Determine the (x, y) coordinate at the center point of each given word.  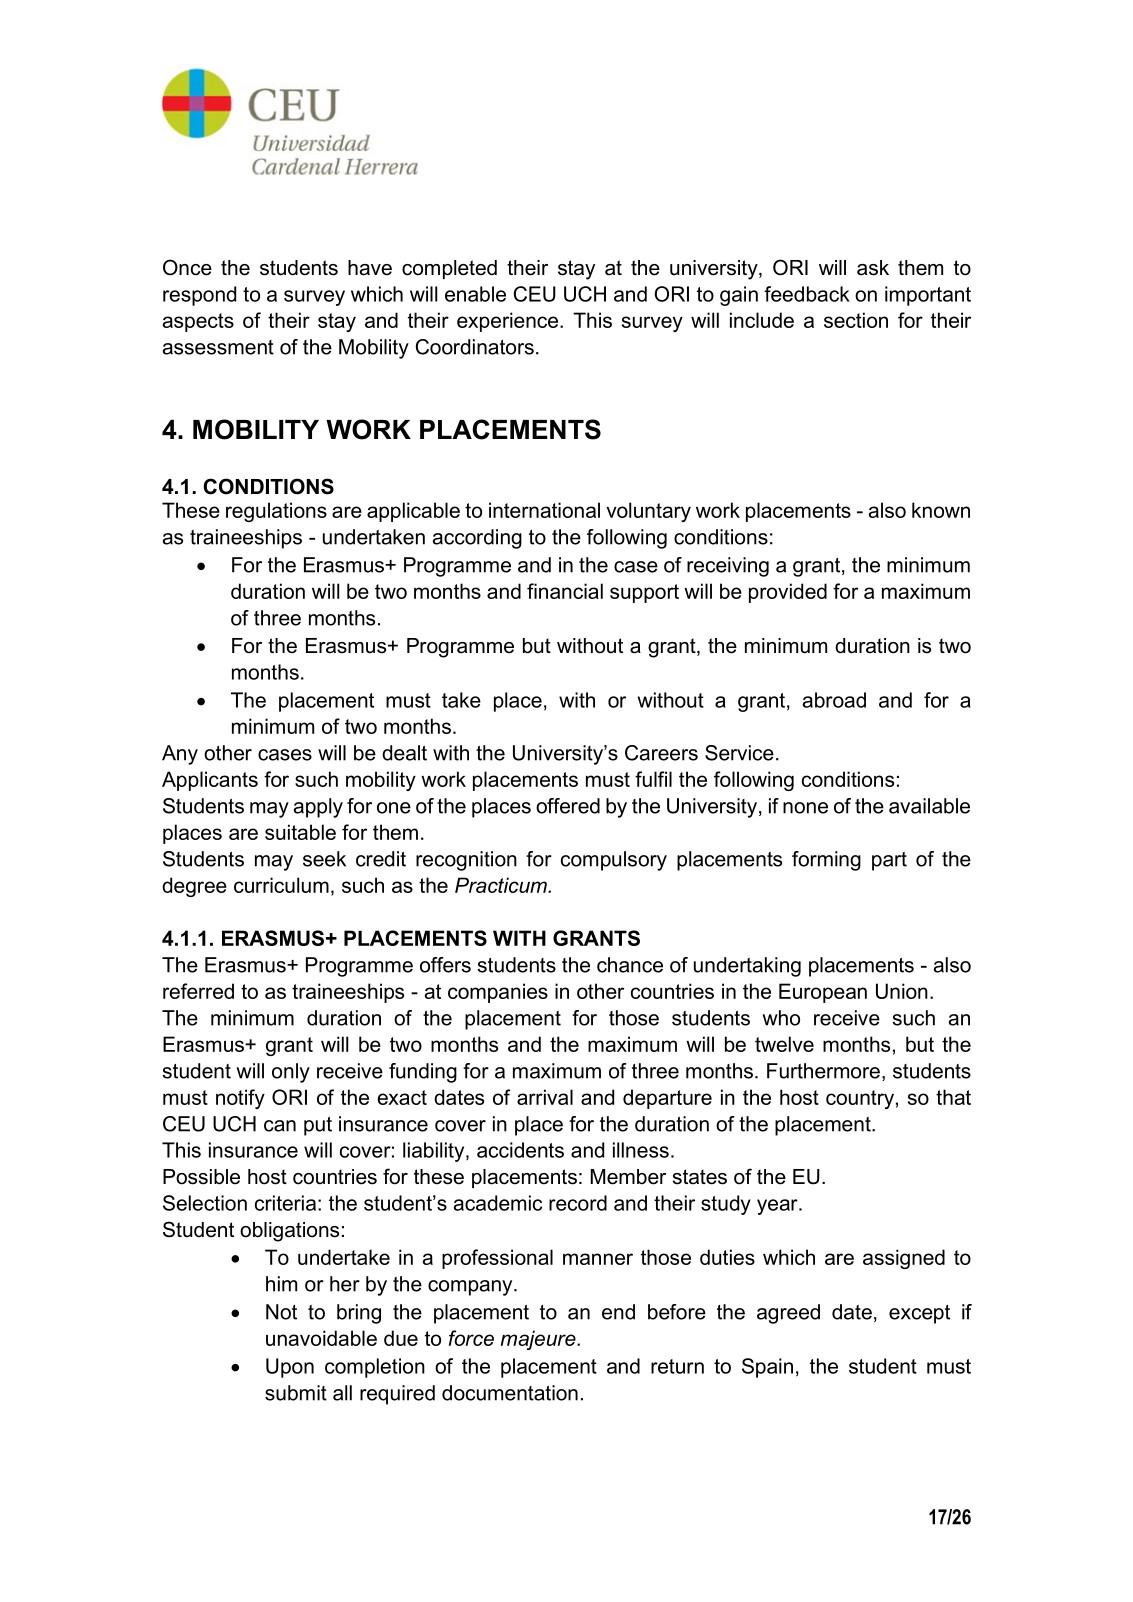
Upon (290, 1368)
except (919, 1314)
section (856, 320)
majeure (539, 1340)
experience (509, 322)
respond (199, 296)
